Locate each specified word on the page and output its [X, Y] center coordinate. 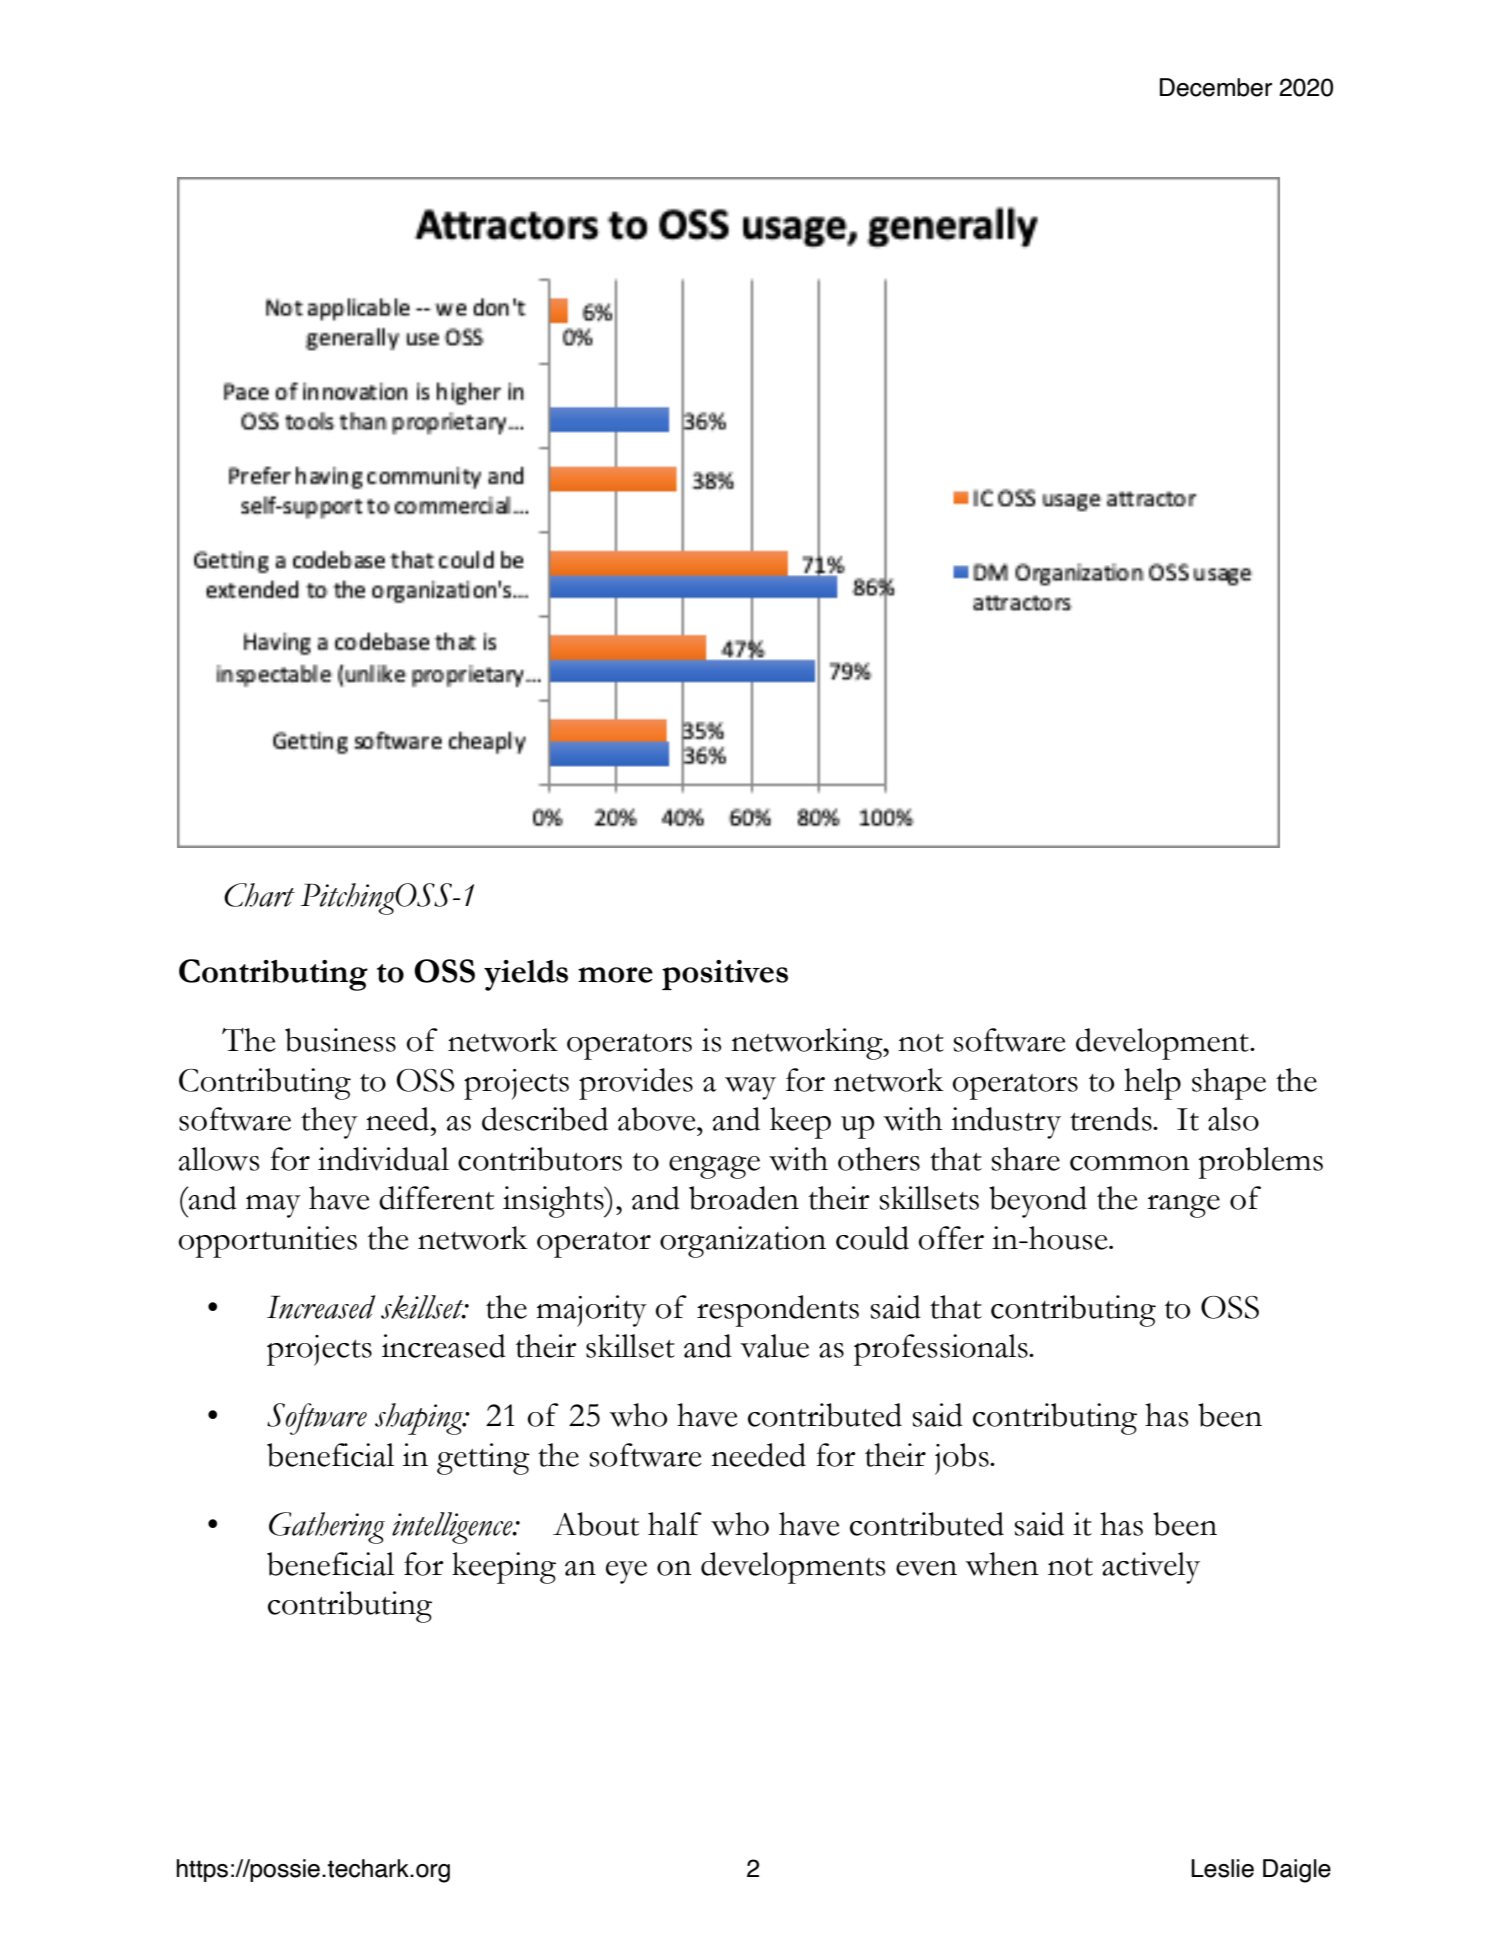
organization [743, 1242]
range [1183, 1206]
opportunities [267, 1242]
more [615, 975]
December [1216, 87]
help [1152, 1084]
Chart [259, 895]
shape [1229, 1084]
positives [725, 975]
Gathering [327, 1528]
